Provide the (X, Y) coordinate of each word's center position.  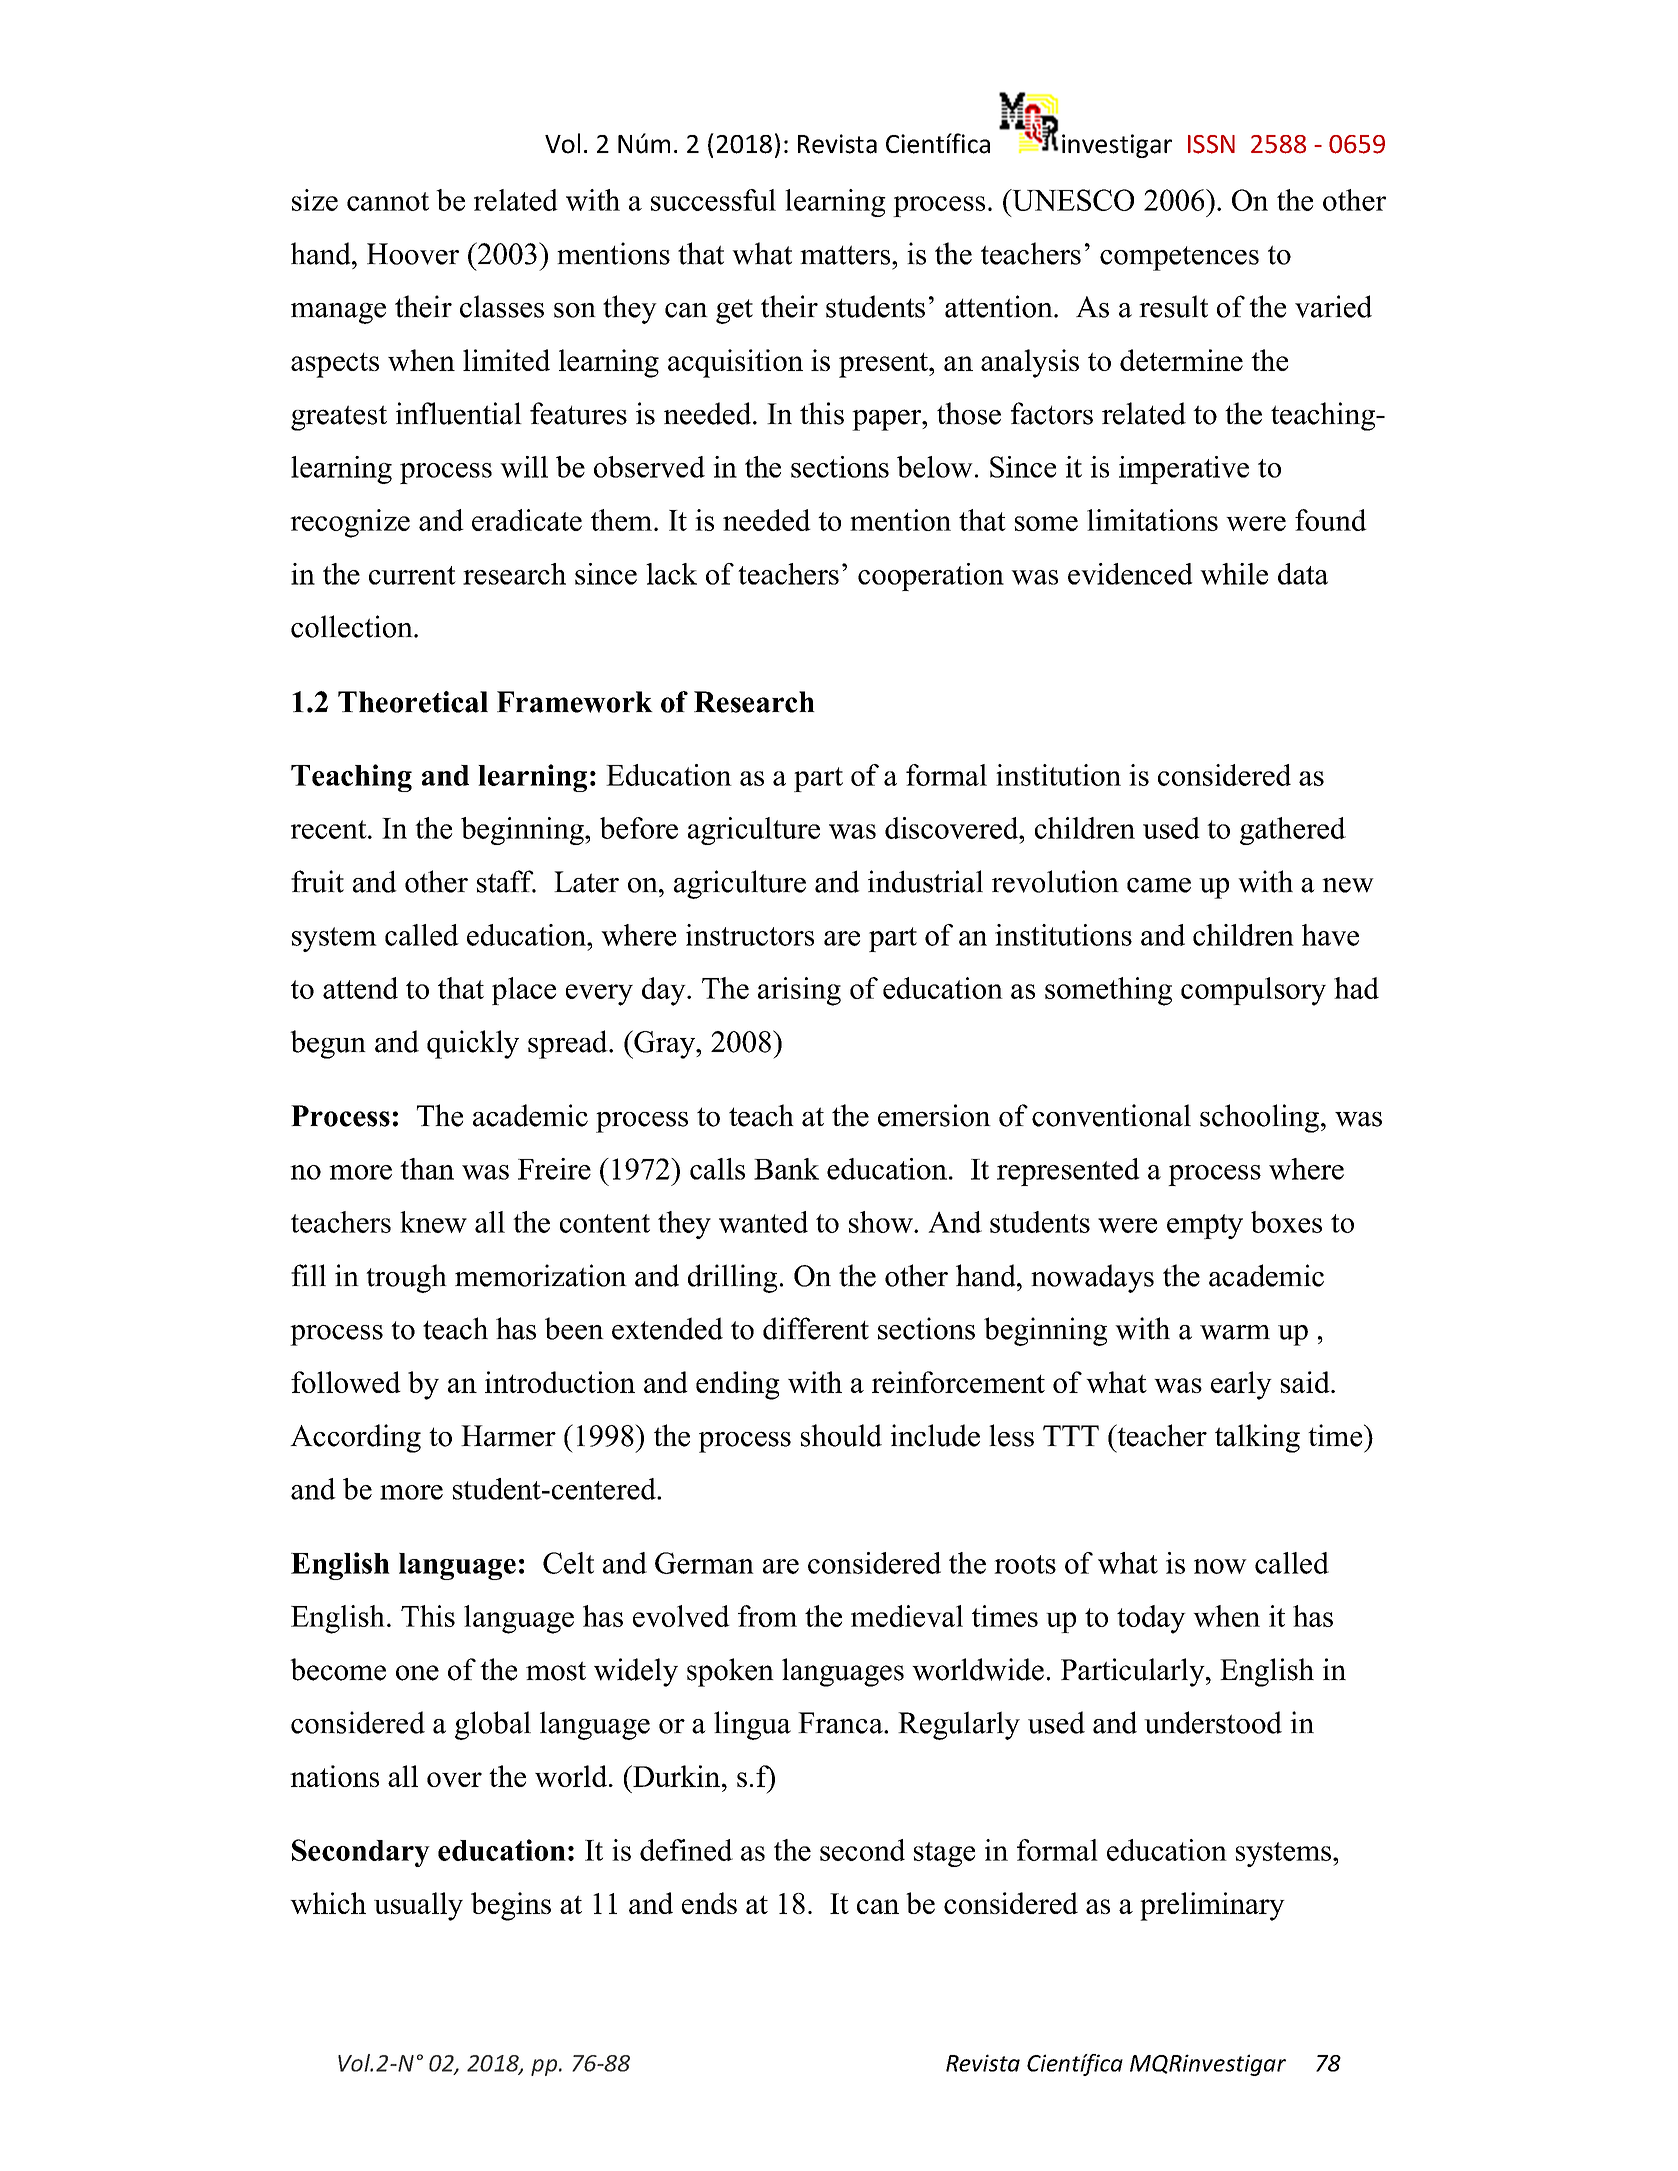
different (816, 1328)
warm (1235, 1332)
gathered (1293, 831)
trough (406, 1278)
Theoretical (413, 702)
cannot (388, 201)
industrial (925, 881)
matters (846, 255)
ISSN (1211, 144)
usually (418, 1906)
